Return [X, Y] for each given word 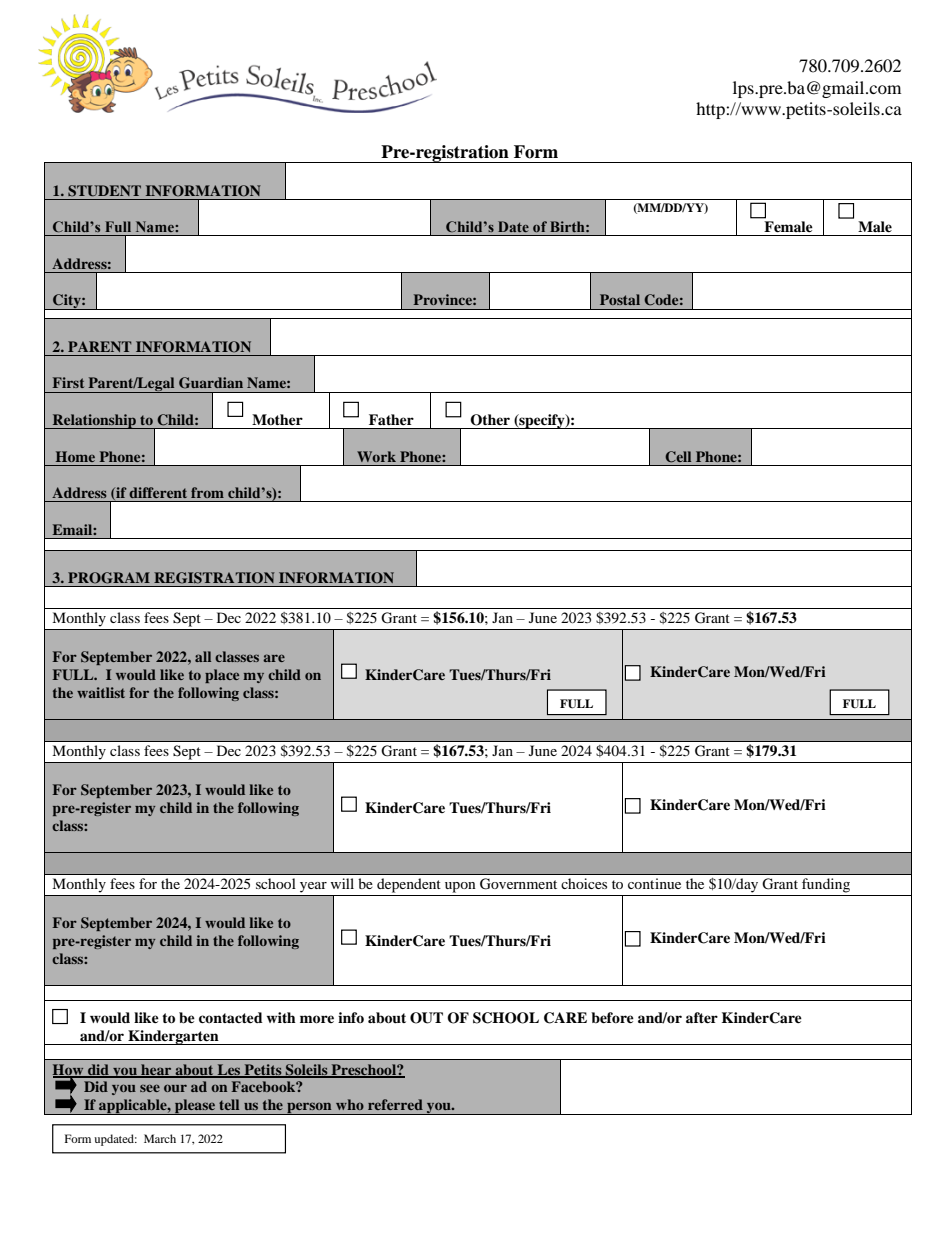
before [612, 1017]
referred [395, 1104]
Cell [678, 457]
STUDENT [104, 191]
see [150, 1088]
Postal [620, 299]
